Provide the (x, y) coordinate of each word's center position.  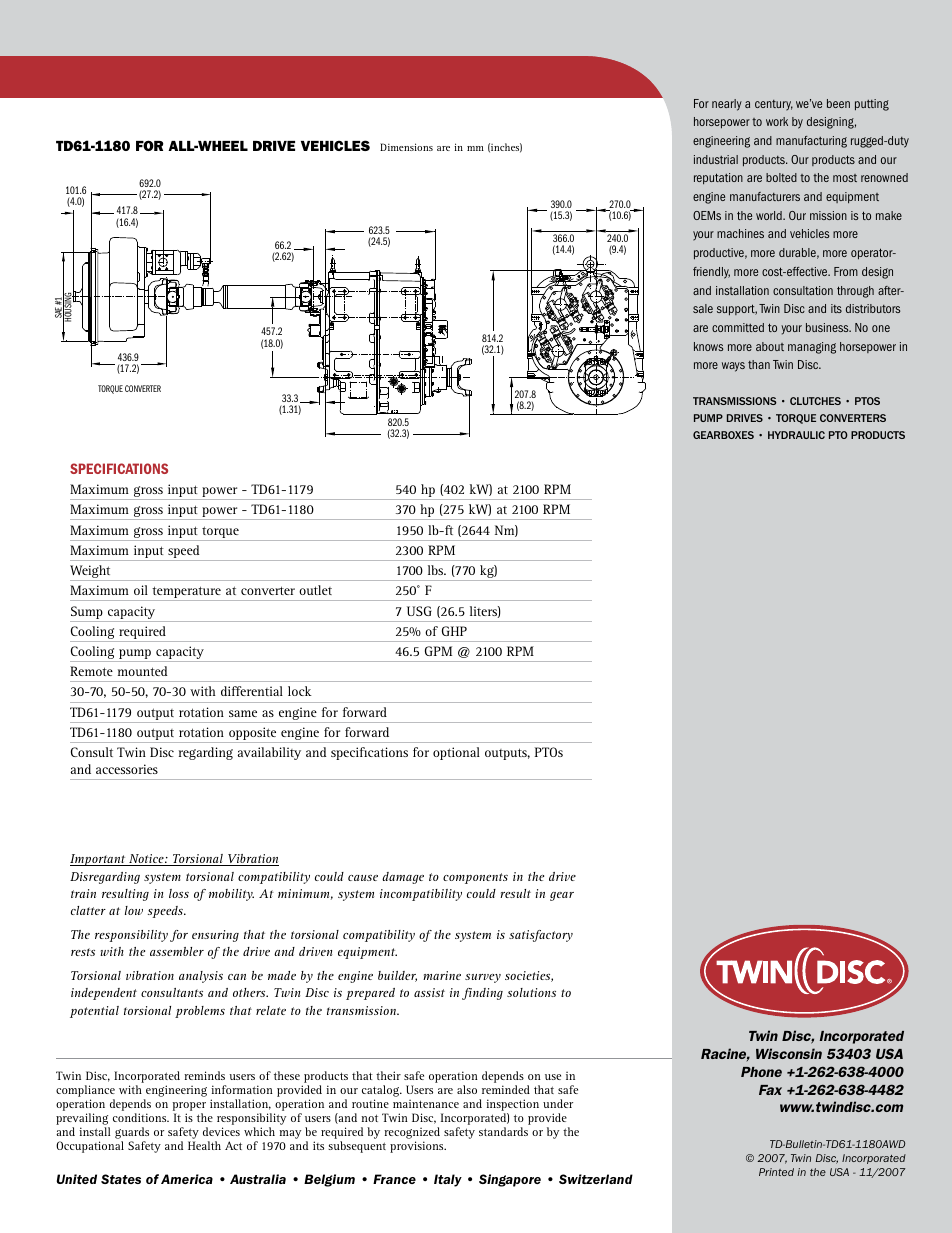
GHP (454, 631)
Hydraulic (796, 435)
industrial (716, 159)
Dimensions (406, 147)
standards (503, 1131)
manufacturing (811, 142)
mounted (142, 671)
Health (204, 1145)
